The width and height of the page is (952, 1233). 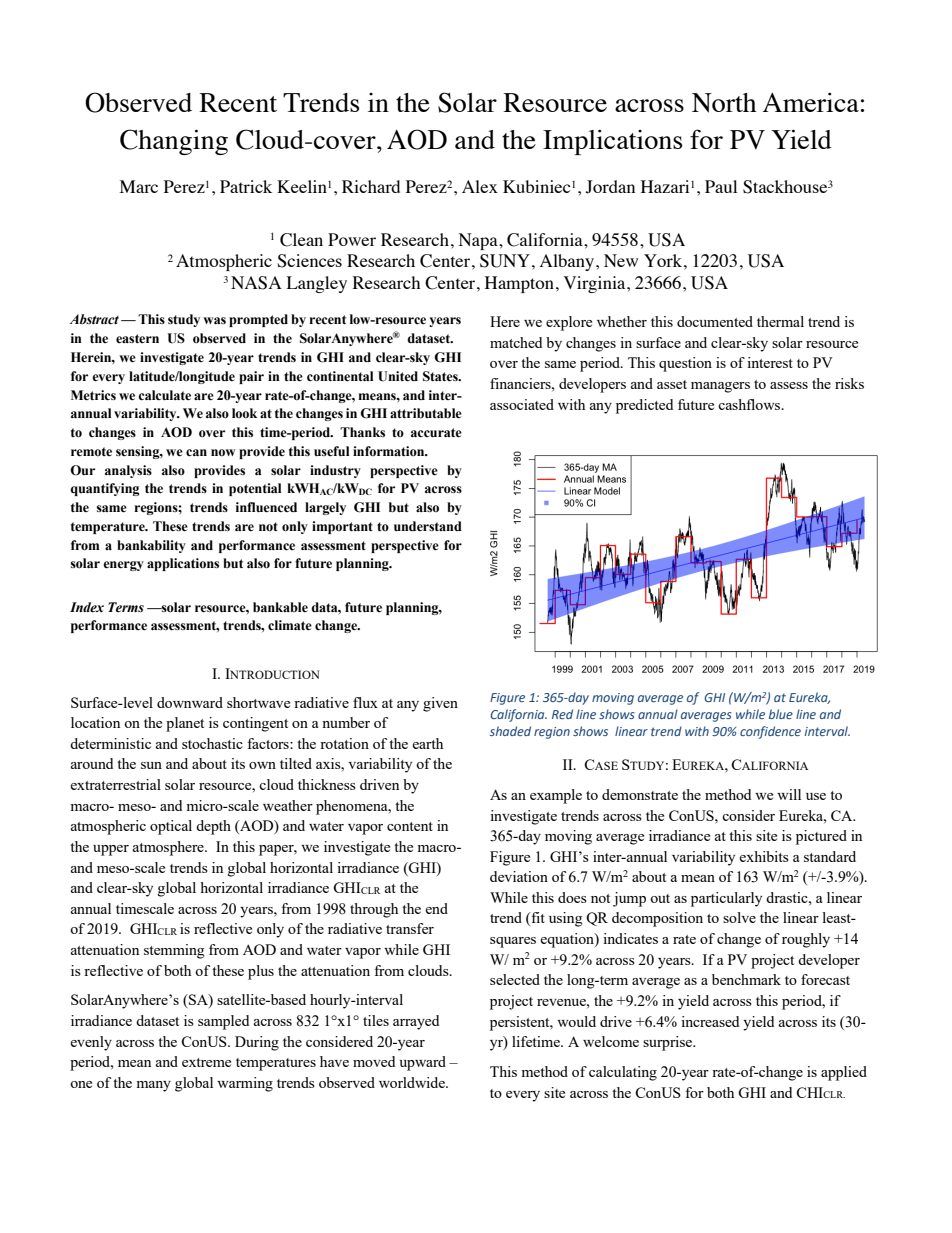 I want to click on upward, so click(x=423, y=1063).
